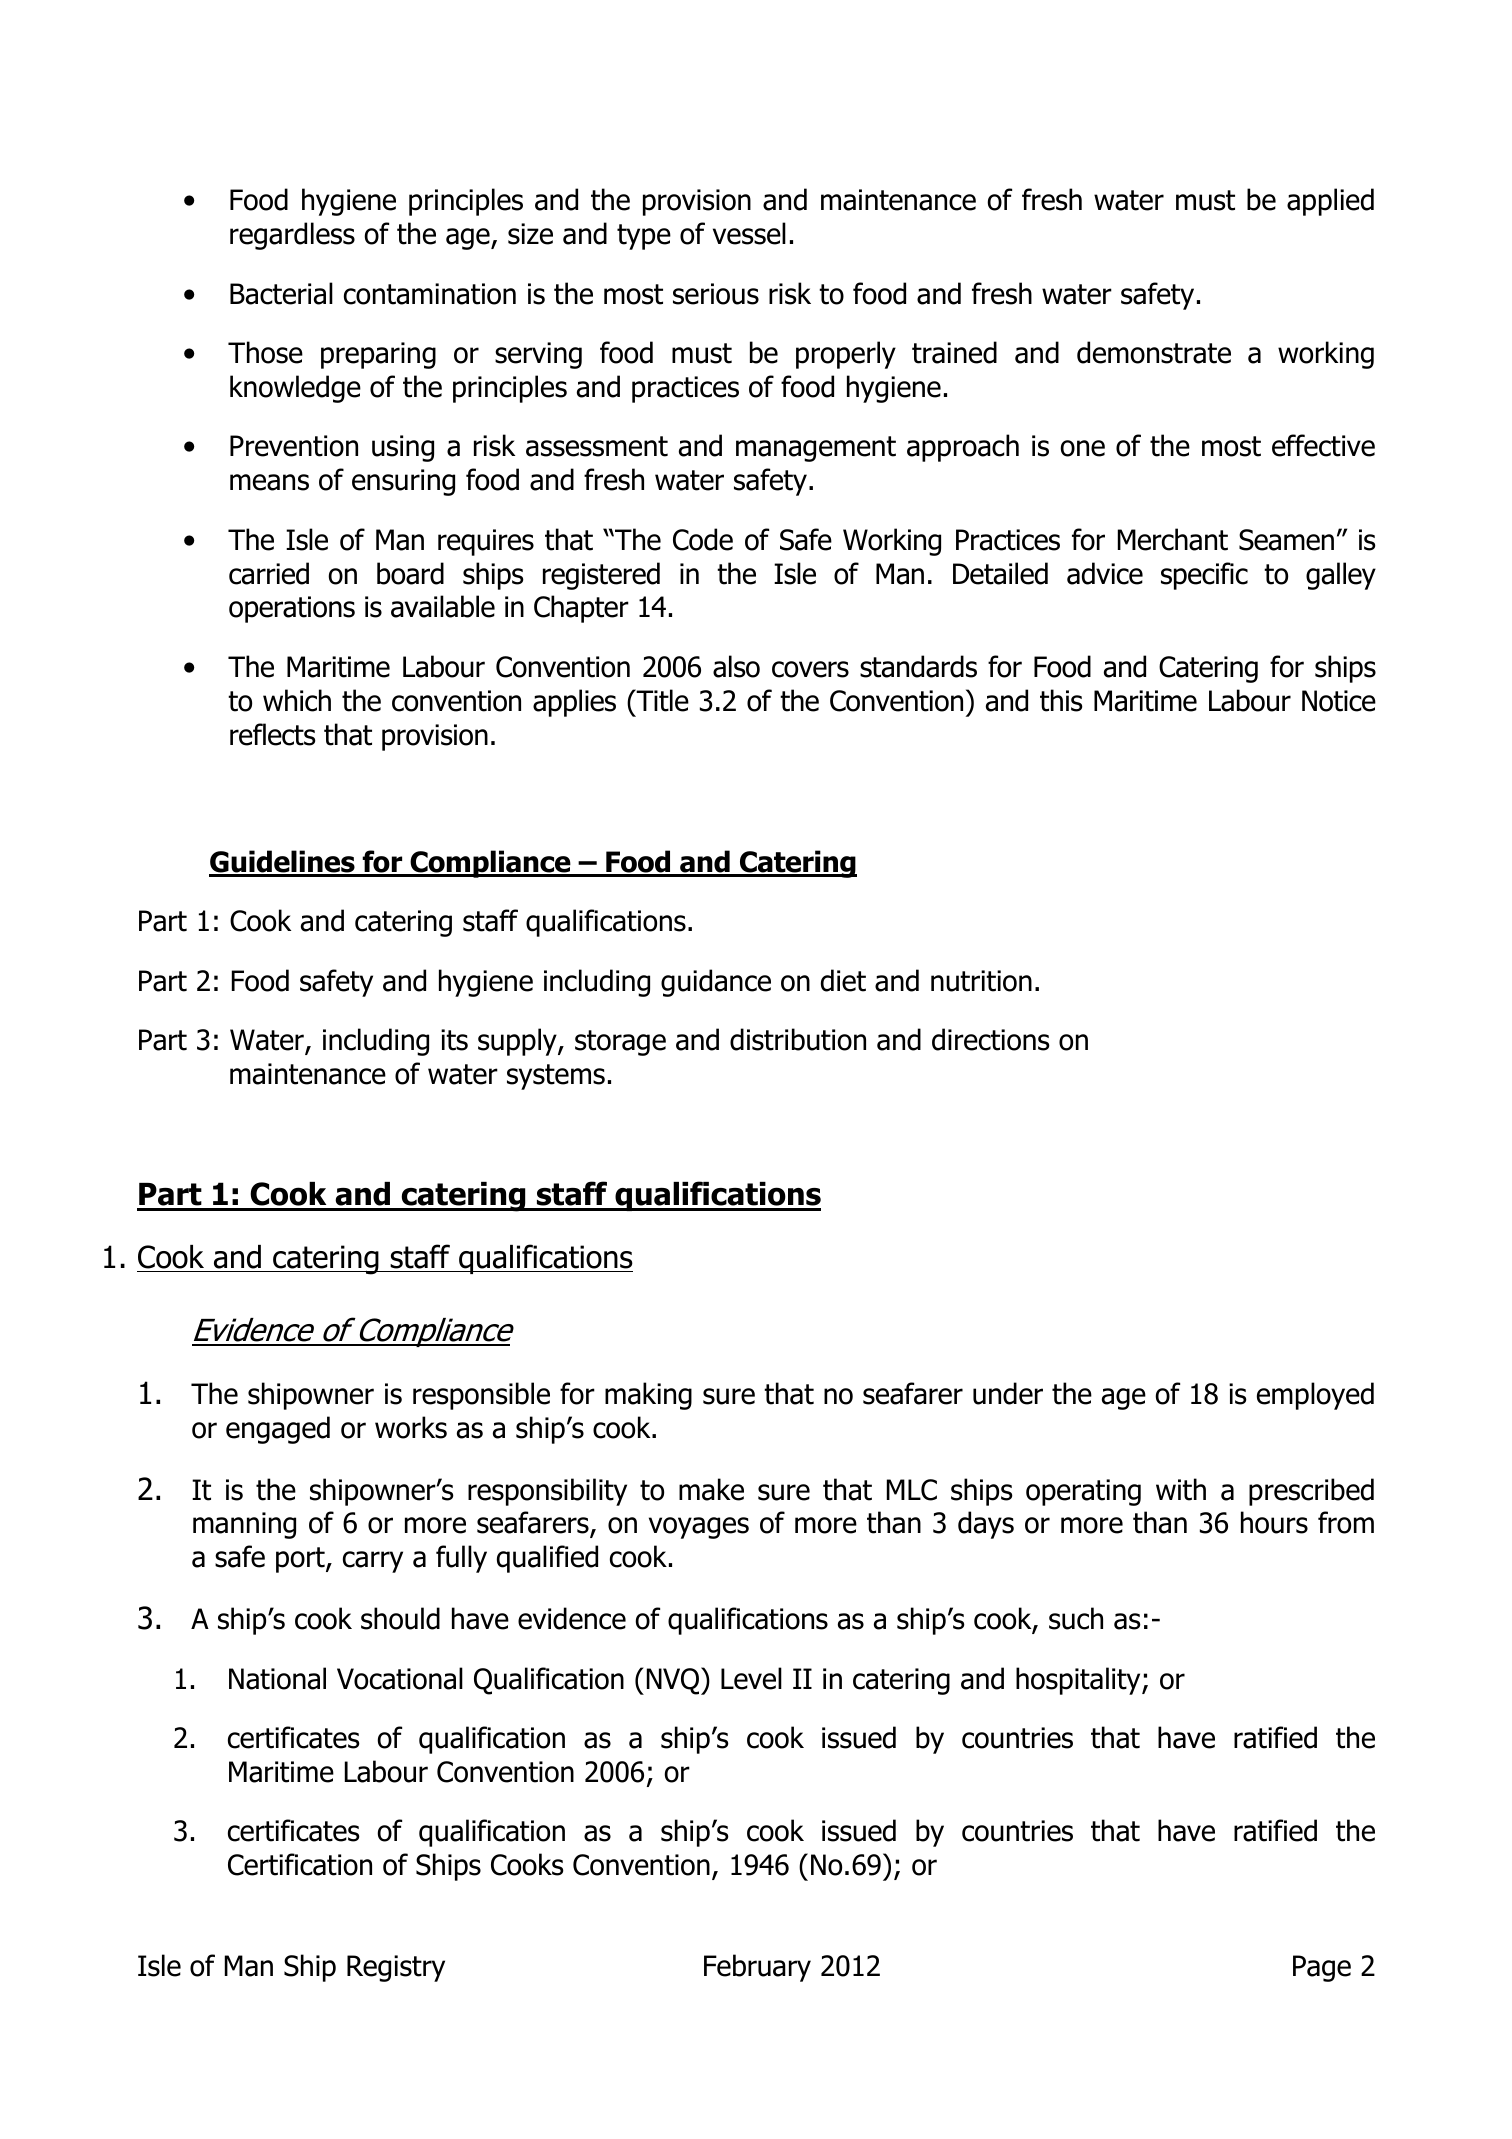 The width and height of the document is (1512, 2139). What do you see at coordinates (810, 669) in the document?
I see `covers` at bounding box center [810, 669].
